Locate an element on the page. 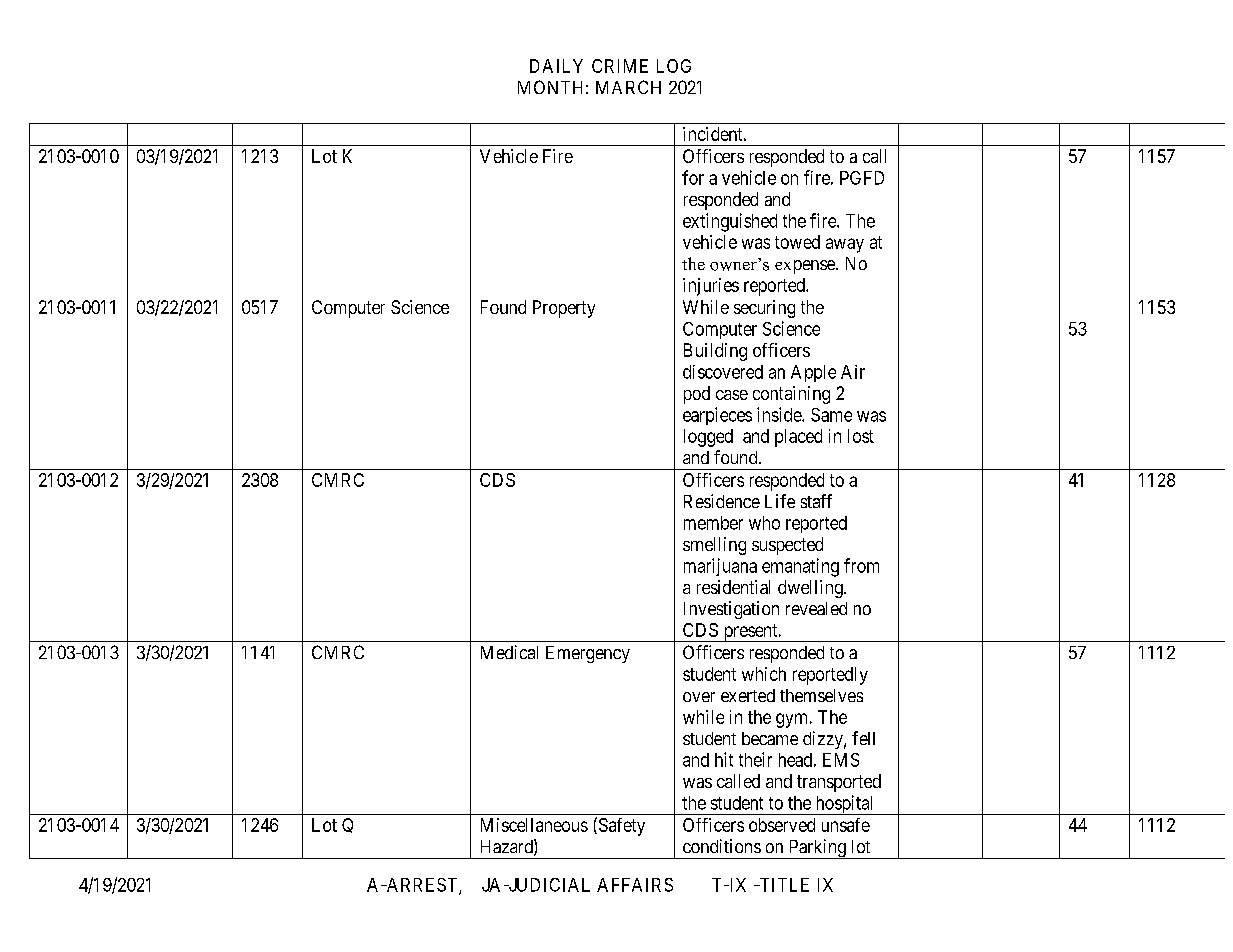 Image resolution: width=1233 pixels, height=952 pixels. Miscellaneous is located at coordinates (534, 825).
